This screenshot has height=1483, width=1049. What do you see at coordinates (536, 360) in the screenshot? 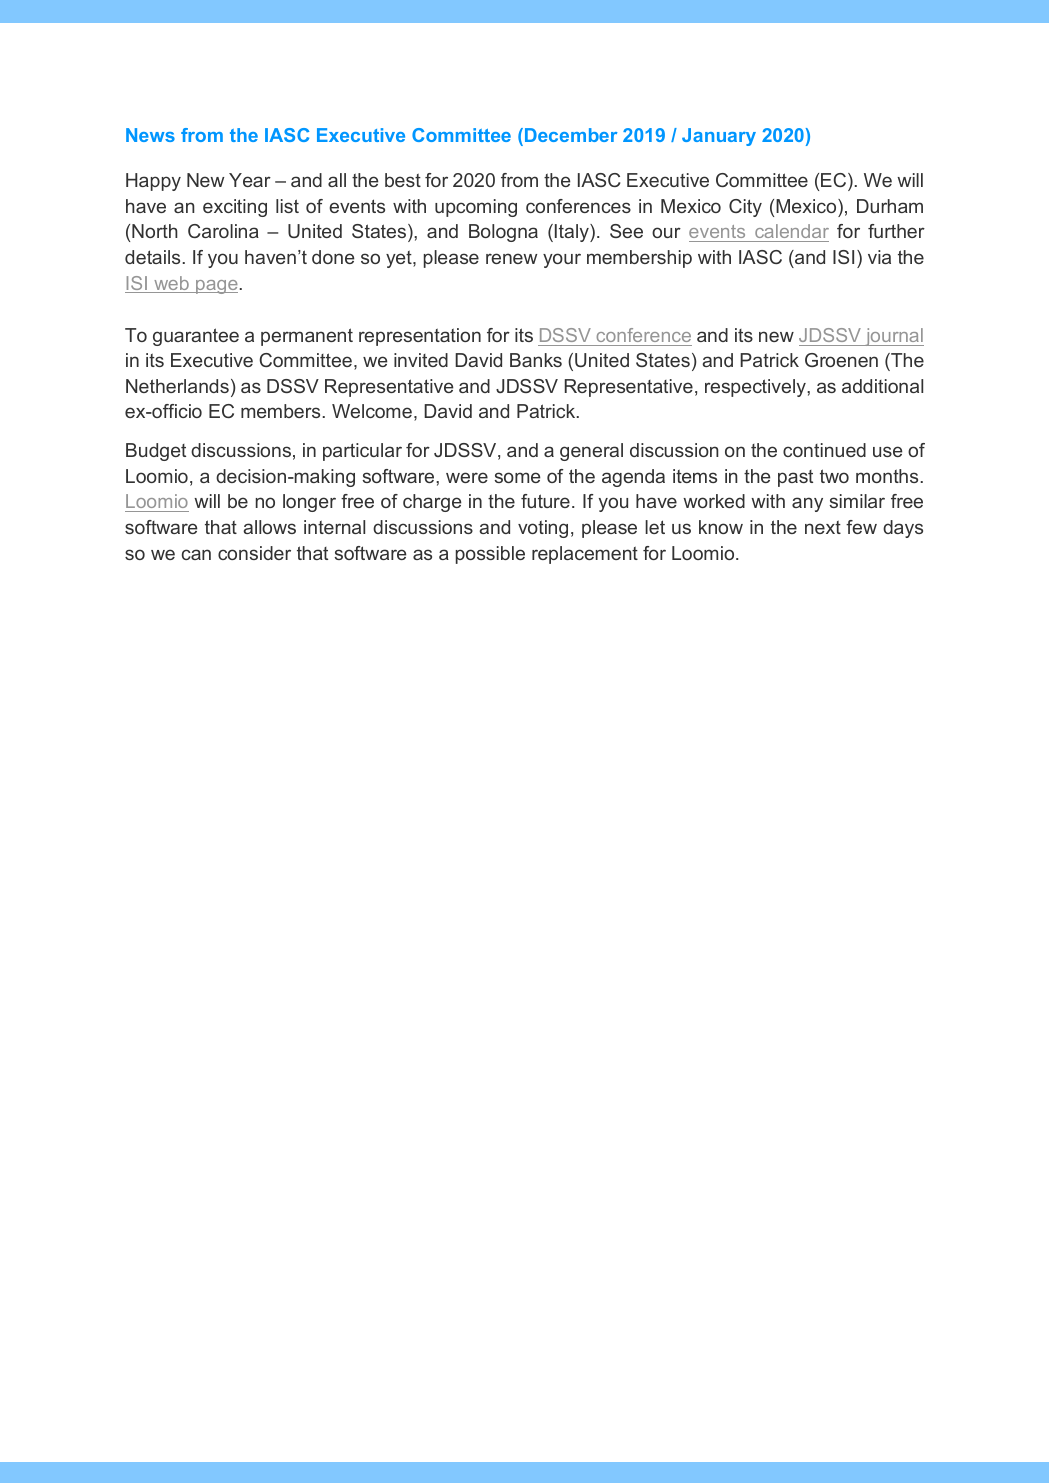
I see `Banks` at bounding box center [536, 360].
